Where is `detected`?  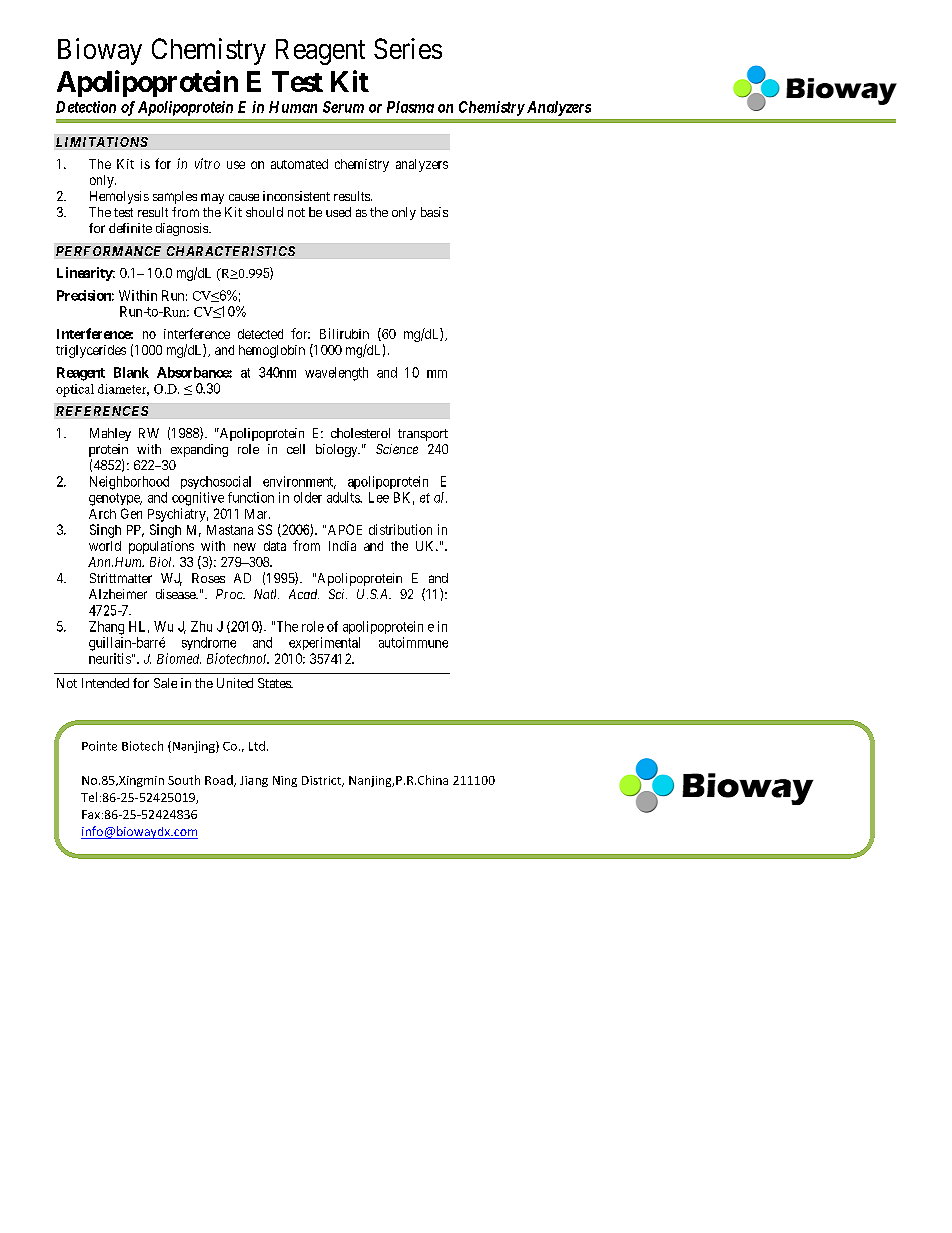 detected is located at coordinates (260, 334).
